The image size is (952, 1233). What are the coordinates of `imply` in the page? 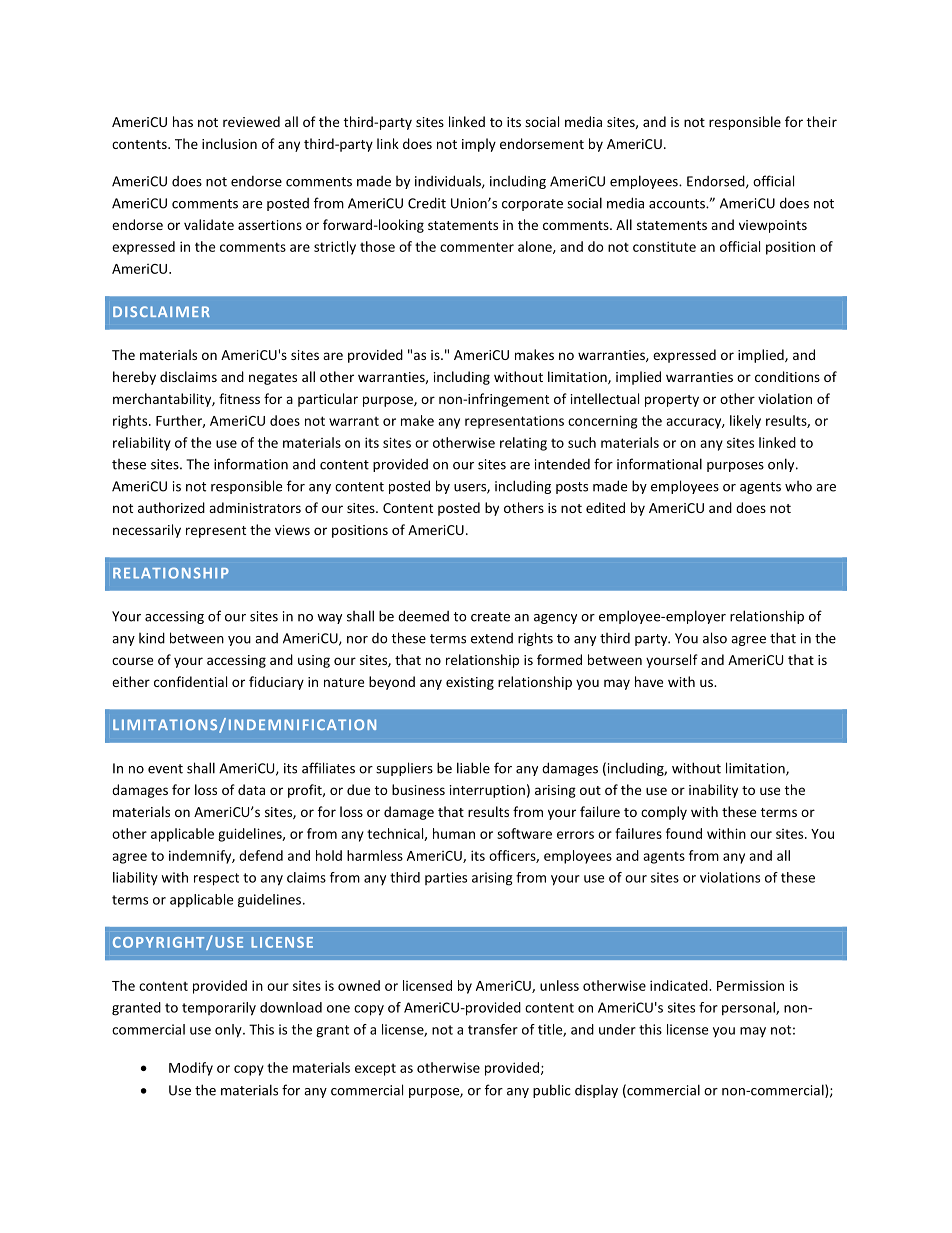 It's located at (479, 145).
